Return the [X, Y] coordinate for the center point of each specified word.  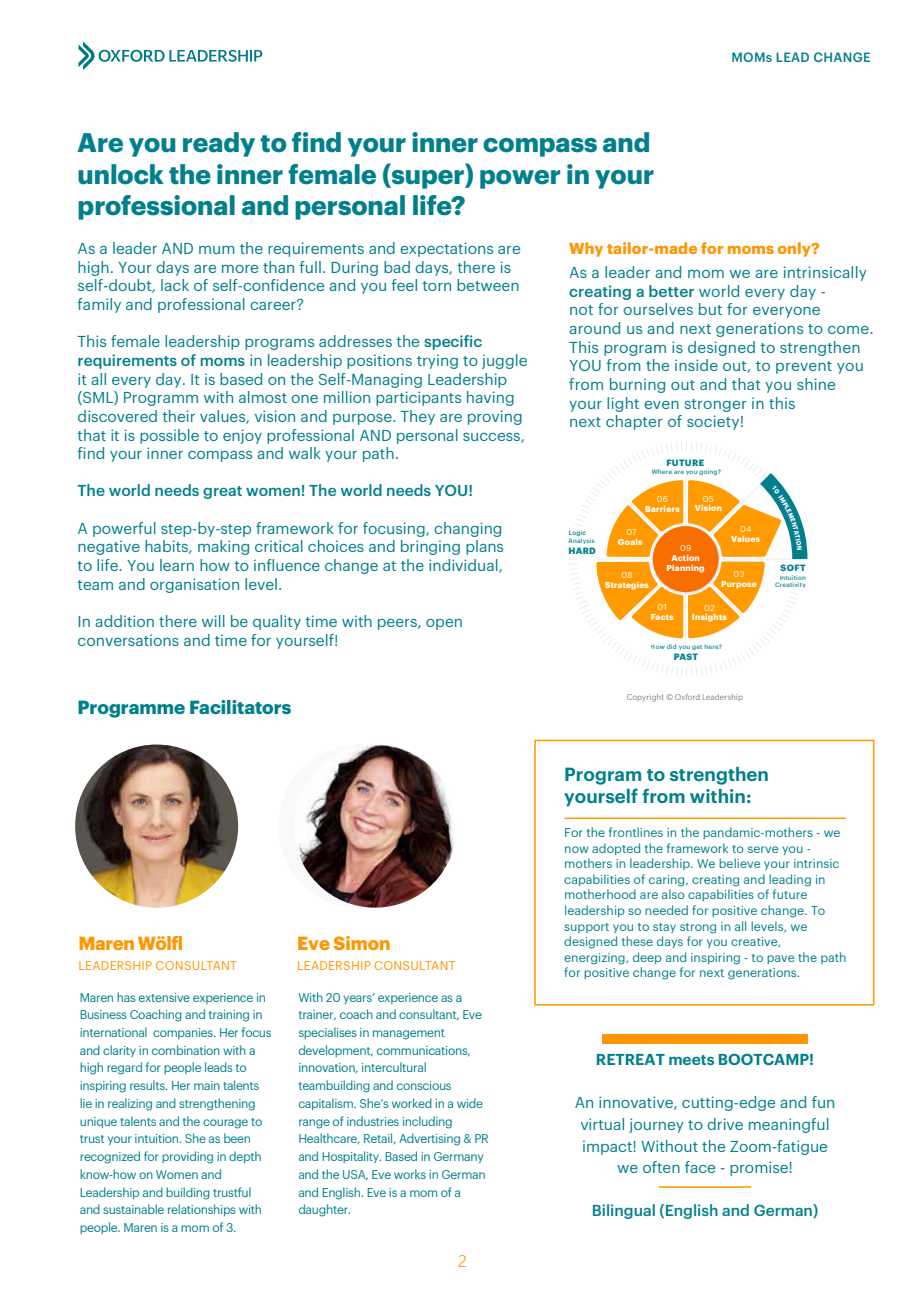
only [795, 249]
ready [219, 144]
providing [187, 1157]
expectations [446, 249]
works [410, 1174]
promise [760, 1168]
